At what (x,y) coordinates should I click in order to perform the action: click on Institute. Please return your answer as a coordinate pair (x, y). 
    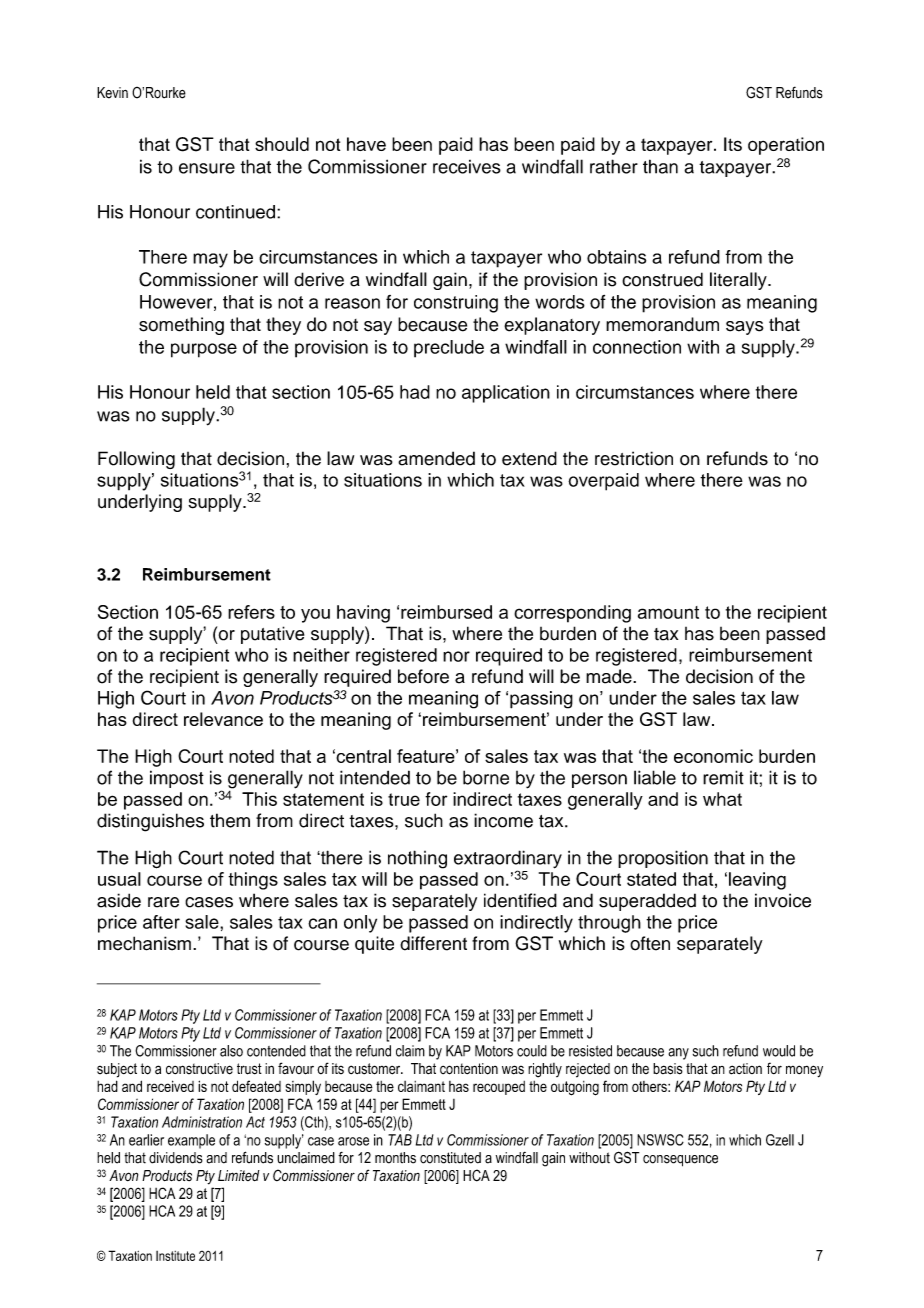
    Looking at the image, I should click on (175, 1256).
